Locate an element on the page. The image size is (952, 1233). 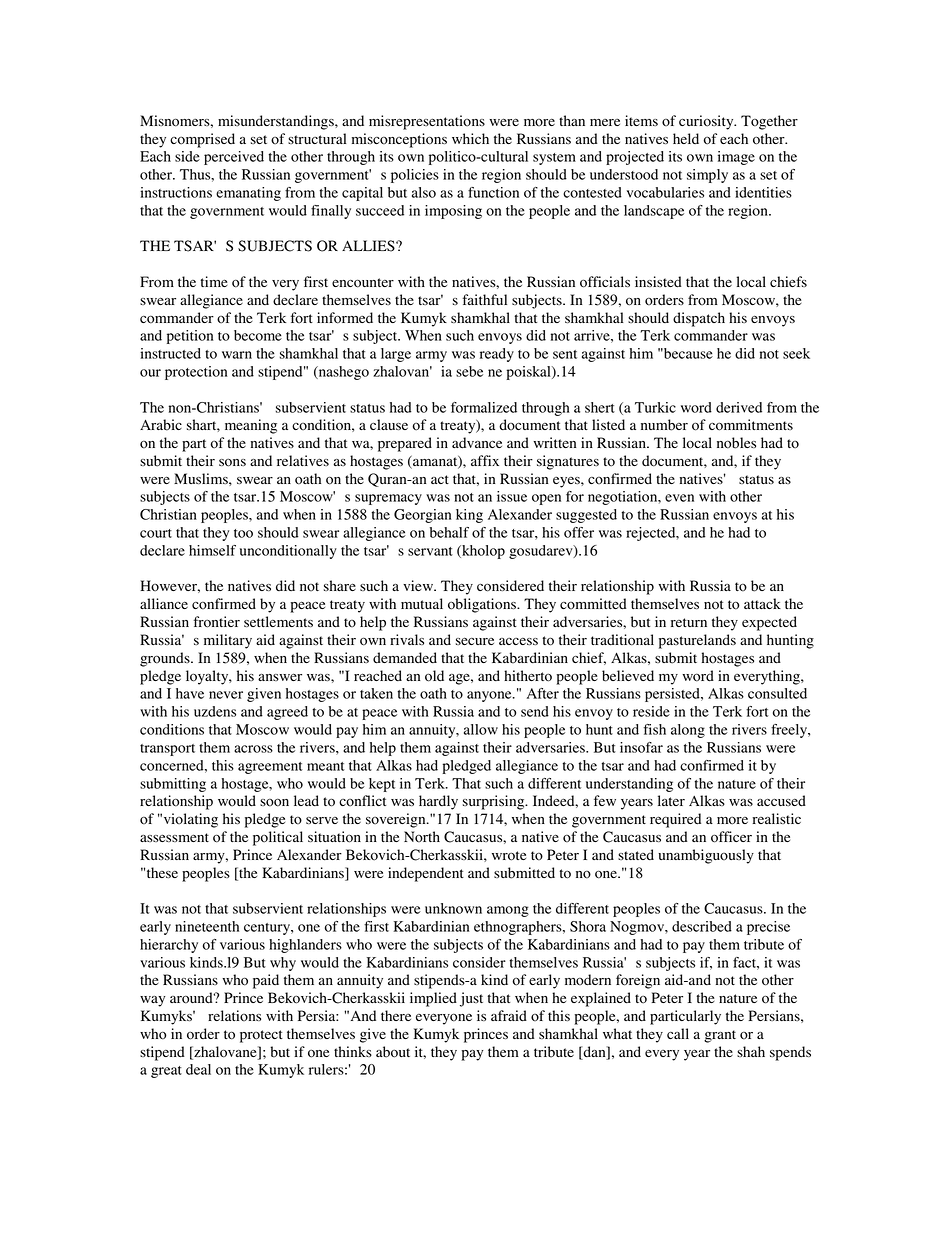
obligations is located at coordinates (483, 605).
